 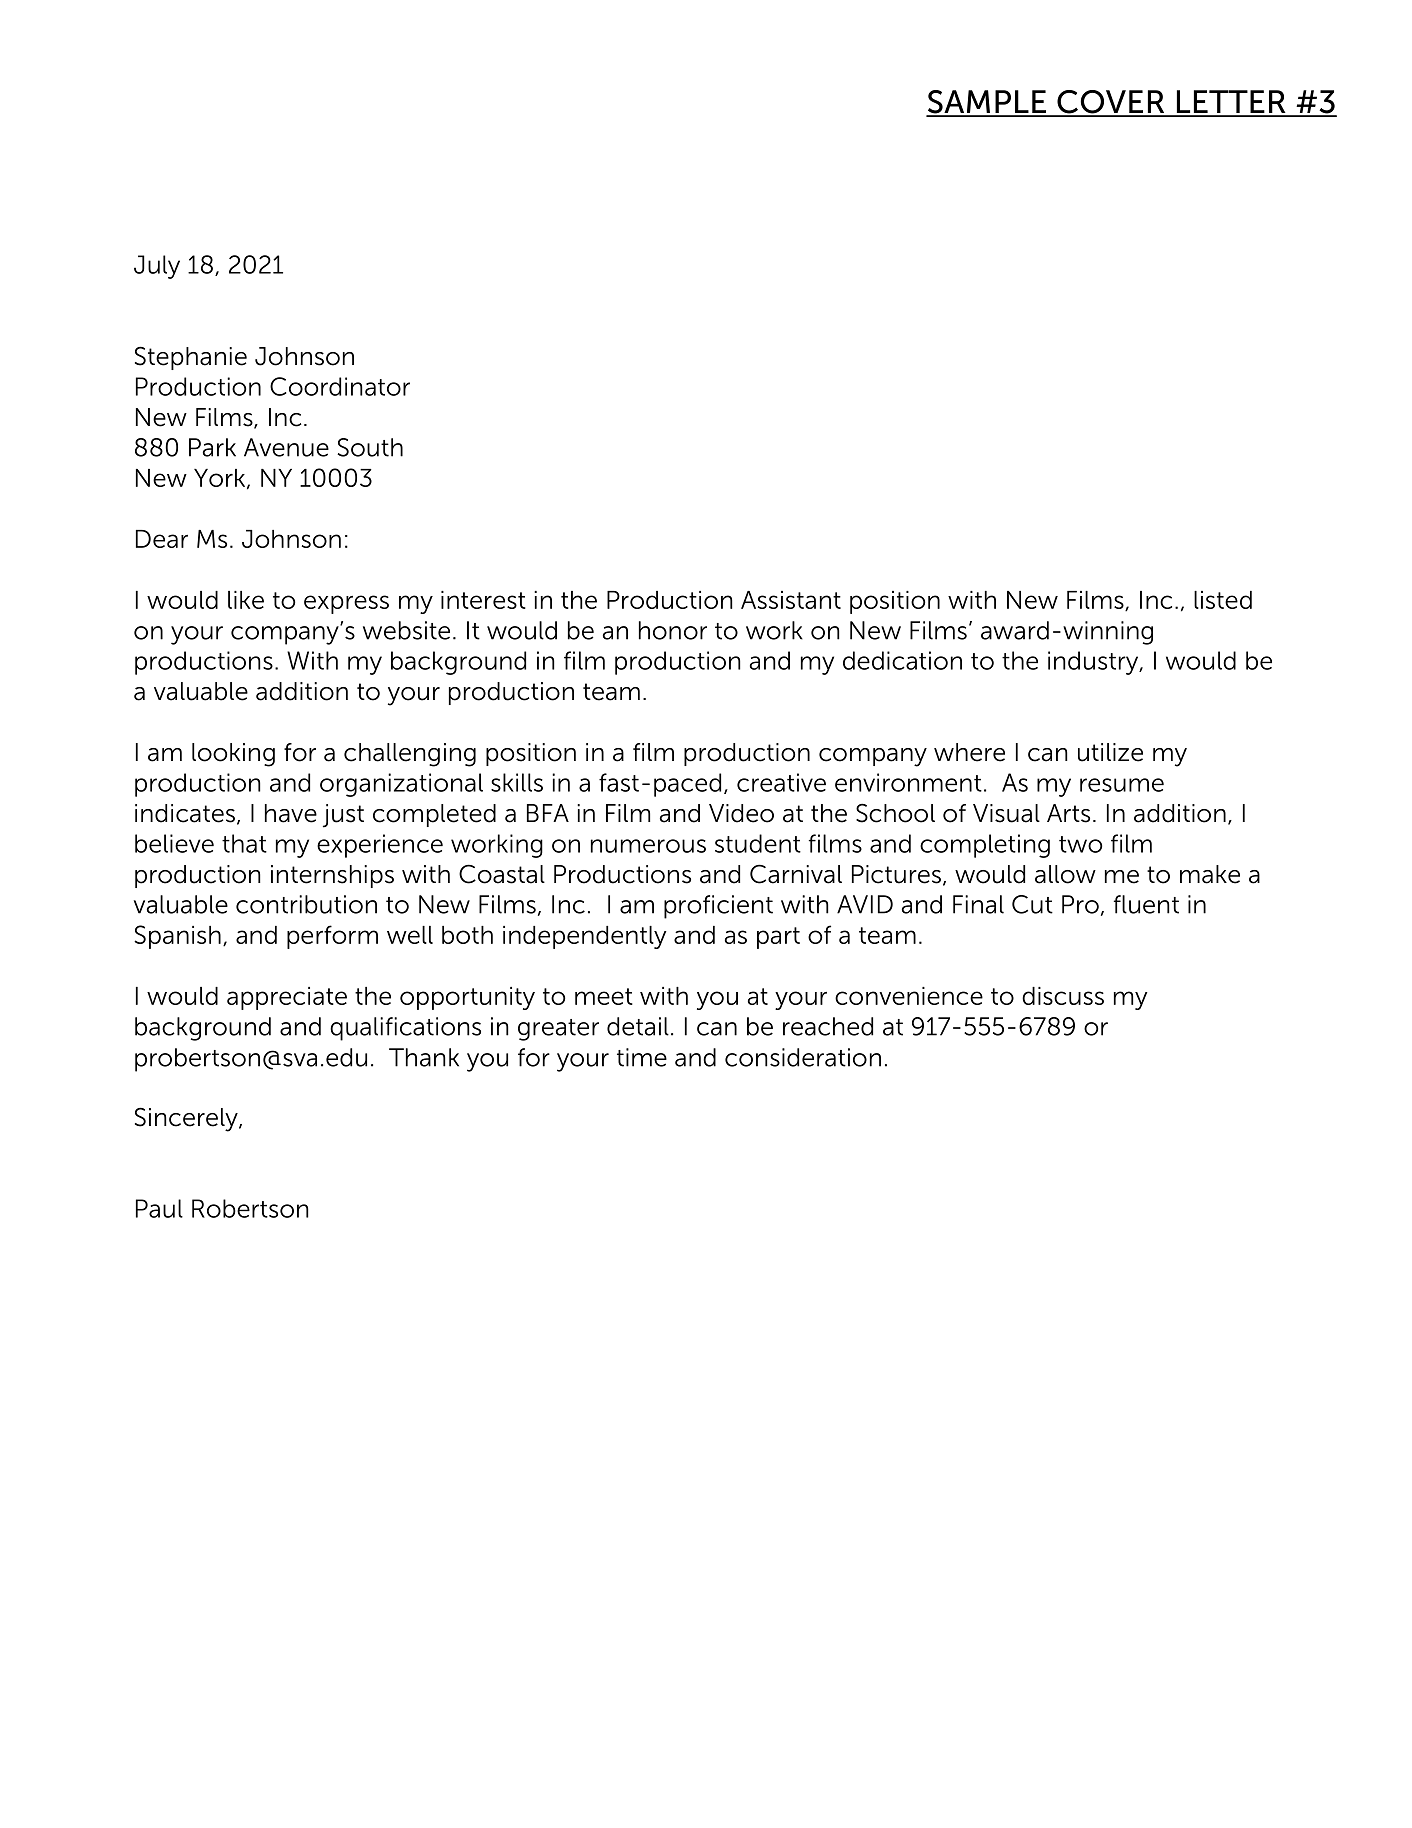 What do you see at coordinates (1111, 103) in the image?
I see `COVER` at bounding box center [1111, 103].
